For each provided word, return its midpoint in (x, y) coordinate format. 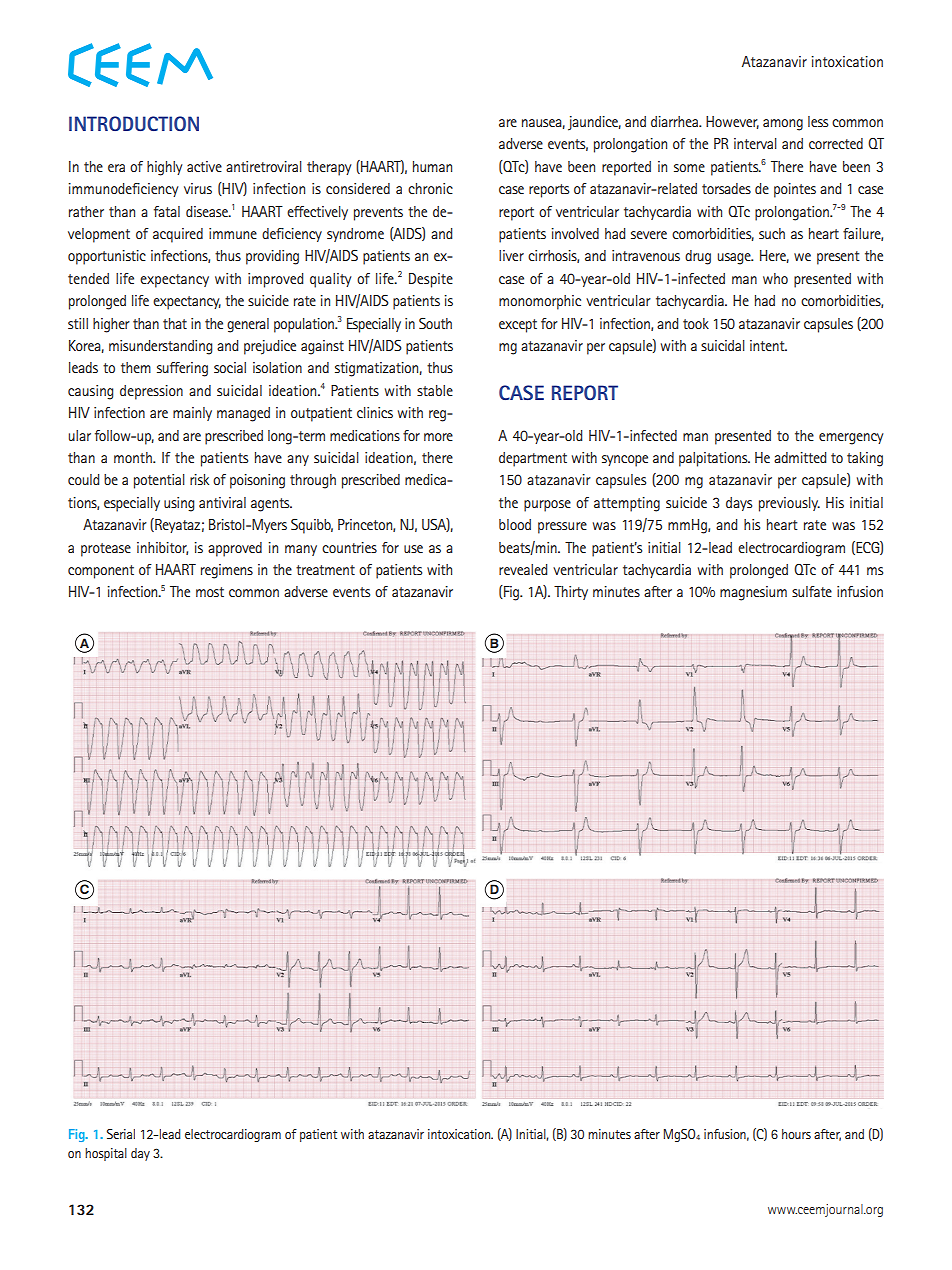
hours (796, 1134)
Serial (121, 1134)
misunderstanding (160, 347)
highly (165, 168)
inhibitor (162, 548)
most (210, 592)
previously (789, 504)
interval (755, 143)
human (432, 166)
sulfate (812, 591)
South (435, 323)
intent (768, 345)
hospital (106, 1154)
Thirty (571, 593)
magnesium (753, 593)
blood (515, 524)
